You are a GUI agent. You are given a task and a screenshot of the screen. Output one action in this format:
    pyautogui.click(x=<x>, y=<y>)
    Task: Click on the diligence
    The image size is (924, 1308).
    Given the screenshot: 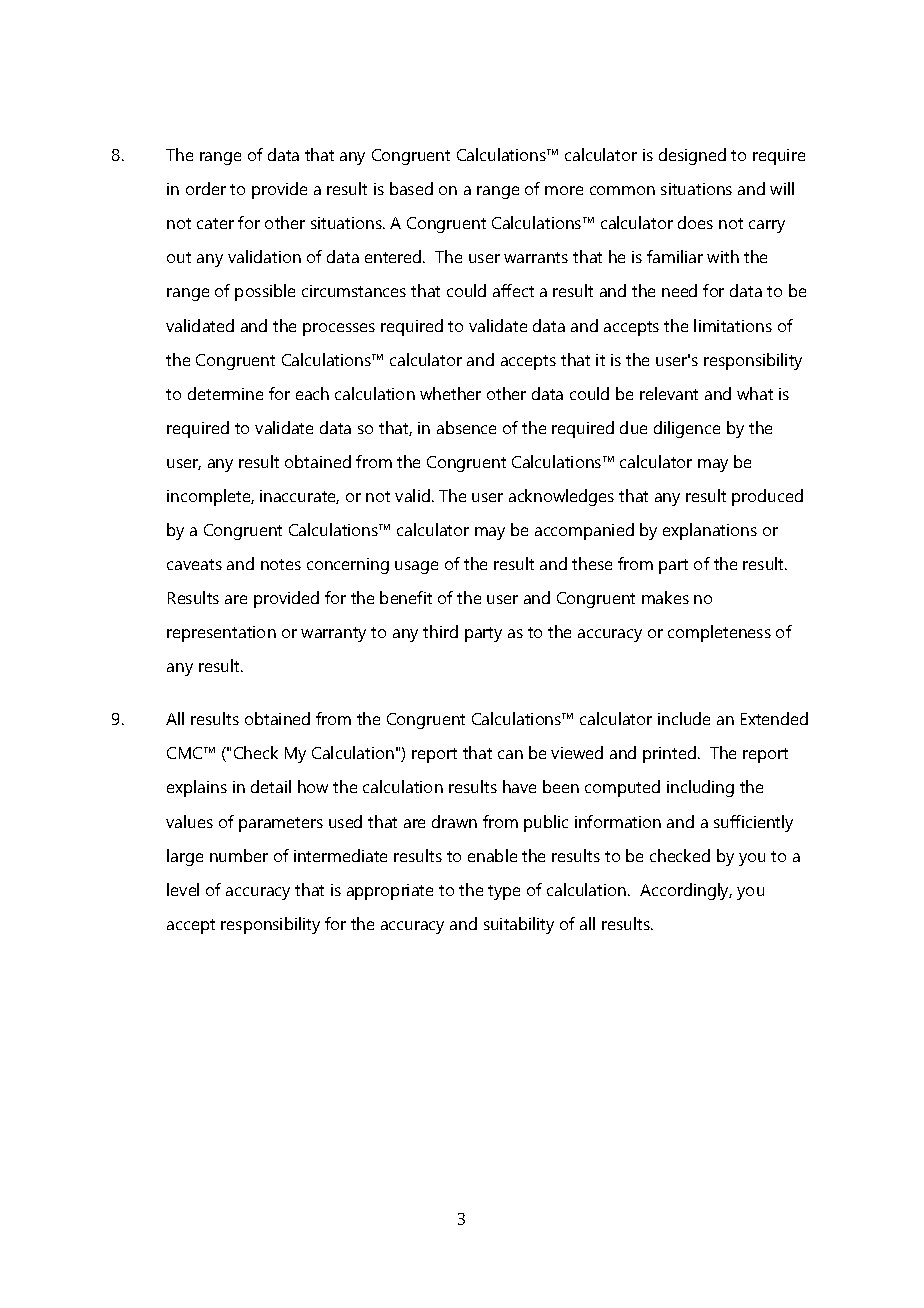 What is the action you would take?
    pyautogui.click(x=687, y=429)
